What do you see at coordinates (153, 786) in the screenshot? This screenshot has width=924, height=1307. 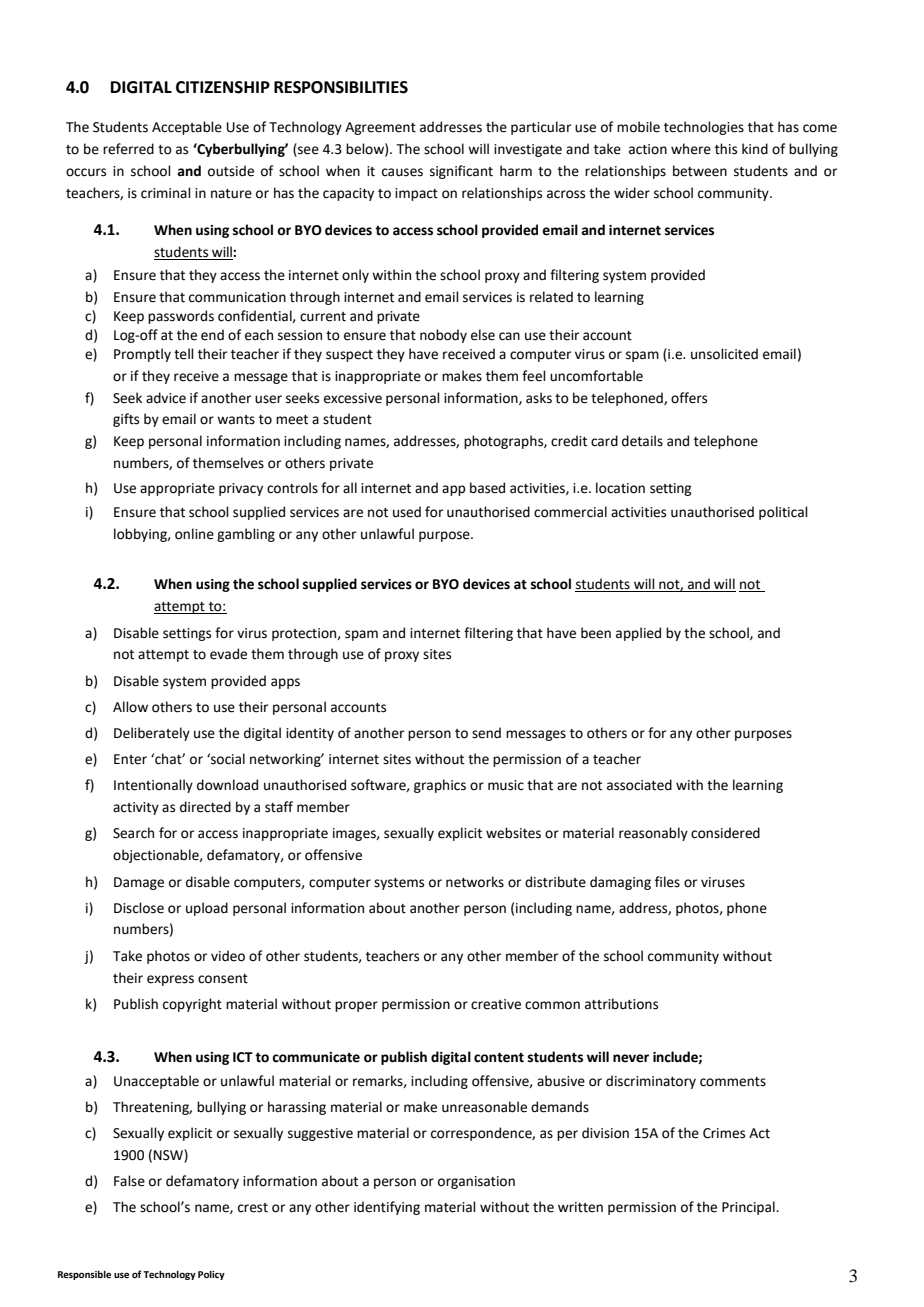 I see `Intentionally` at bounding box center [153, 786].
